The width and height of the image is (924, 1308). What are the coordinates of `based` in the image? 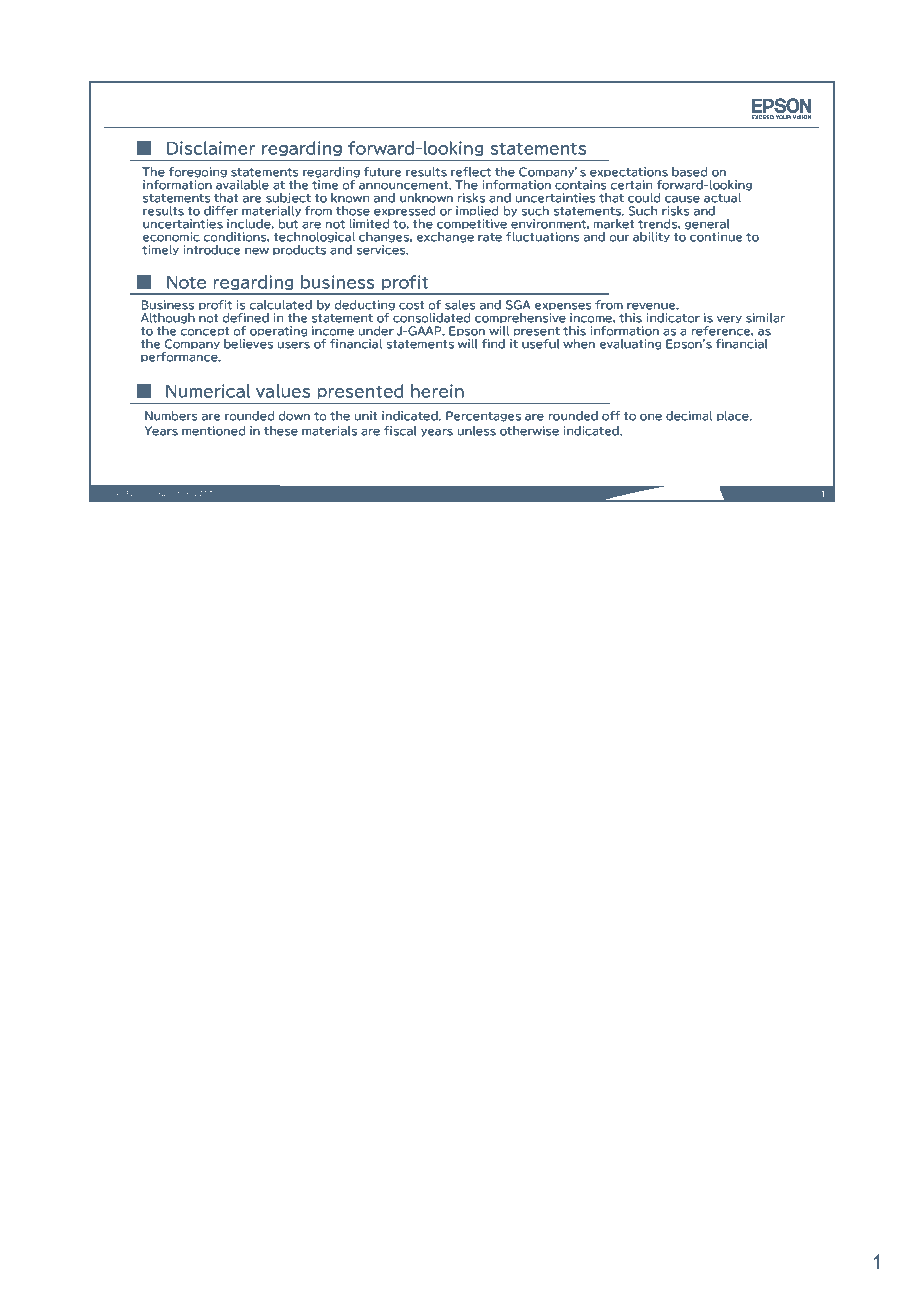 It's located at (689, 172).
